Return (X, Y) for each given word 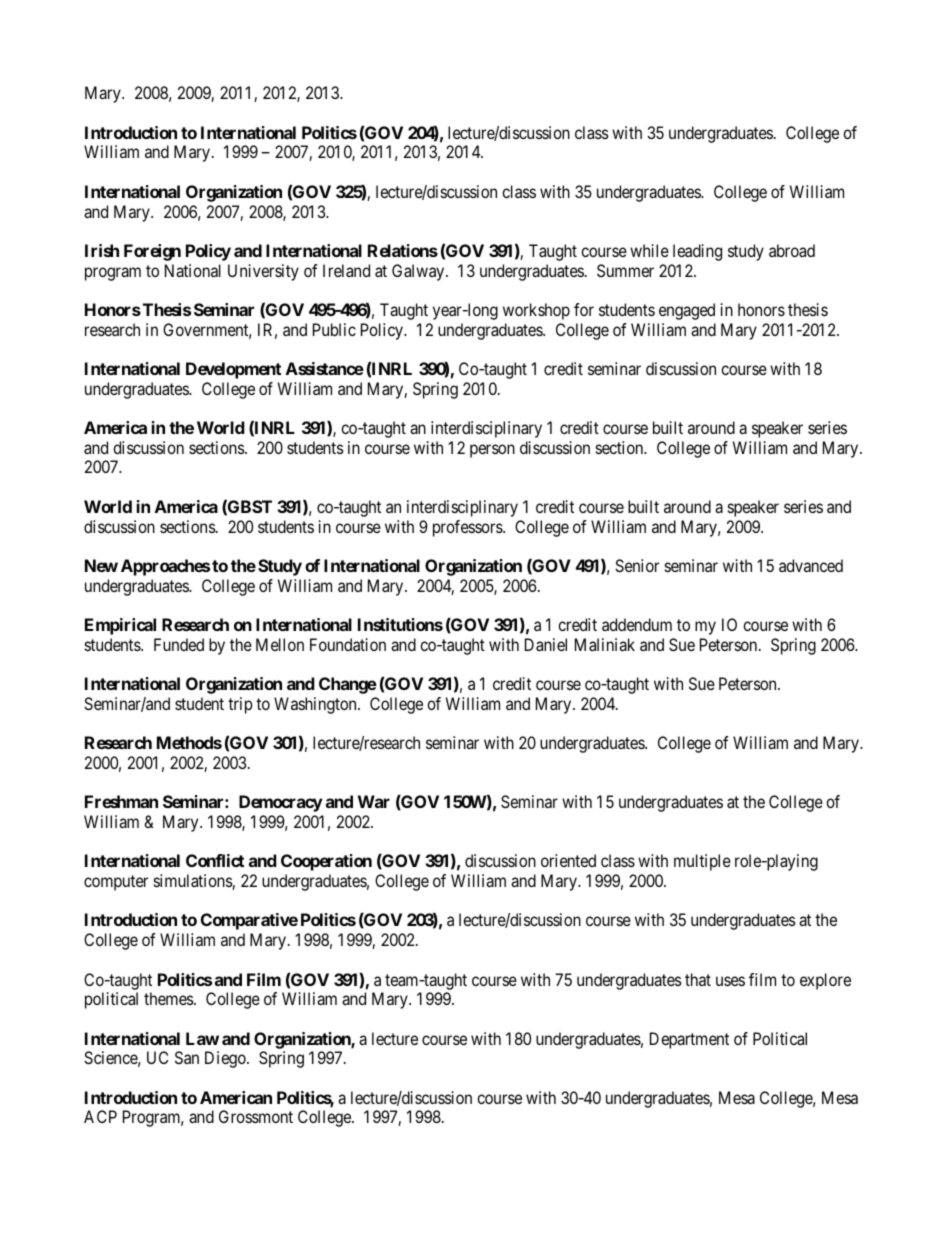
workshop (536, 311)
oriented (568, 860)
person (492, 451)
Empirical (120, 626)
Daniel (546, 644)
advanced (811, 565)
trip (240, 705)
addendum (637, 624)
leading (697, 252)
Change (348, 685)
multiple (702, 862)
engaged (687, 311)
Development (233, 370)
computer (116, 883)
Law (202, 1038)
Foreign (152, 252)
